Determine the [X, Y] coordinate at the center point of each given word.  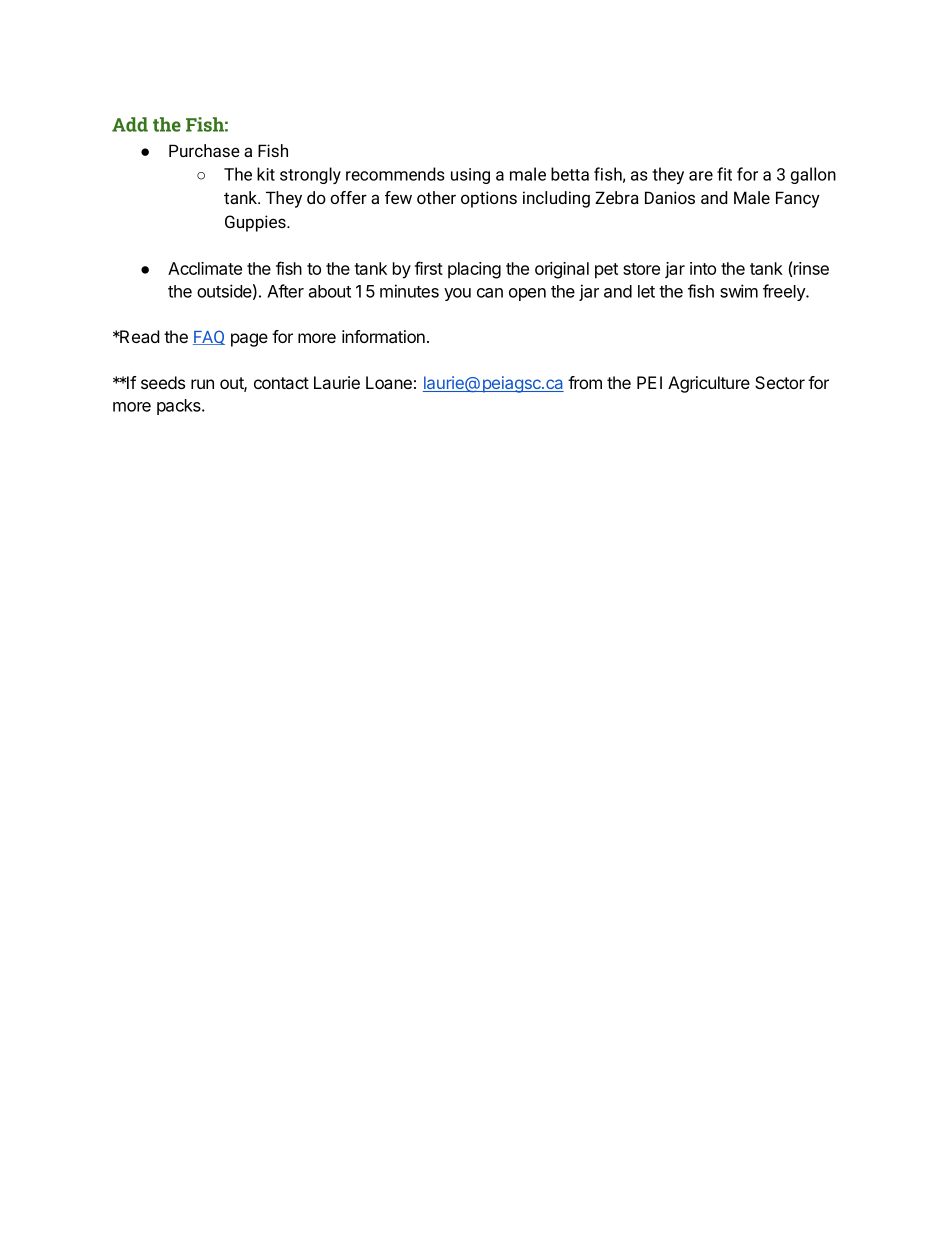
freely [785, 292]
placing [474, 270]
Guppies [256, 223]
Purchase [204, 150]
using [470, 176]
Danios [670, 197]
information [383, 336]
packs [180, 407]
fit [724, 174]
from [585, 382]
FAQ [209, 337]
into [703, 268]
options [489, 199]
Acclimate [205, 268]
